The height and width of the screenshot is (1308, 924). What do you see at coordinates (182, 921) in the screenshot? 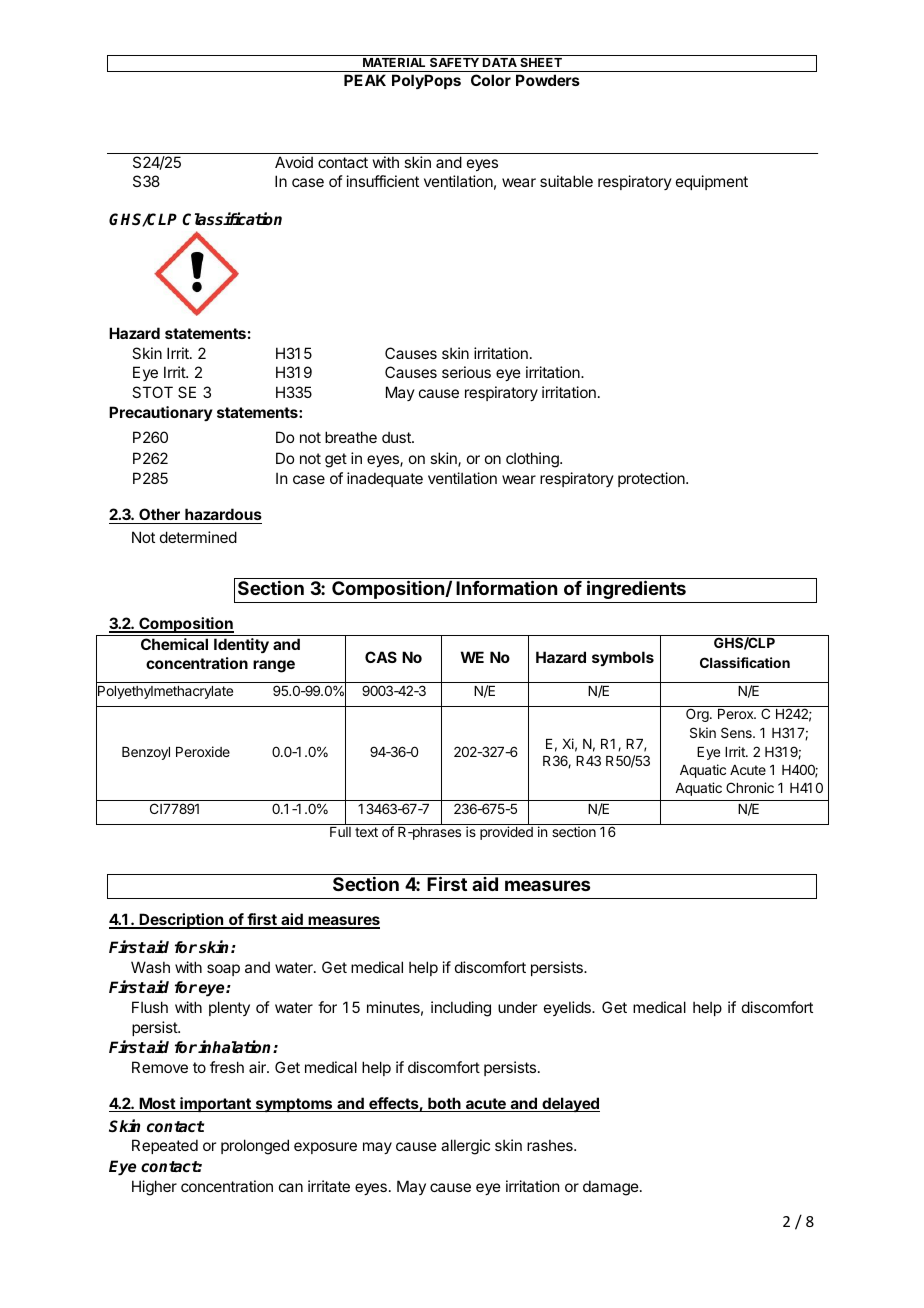
I see `Description` at bounding box center [182, 921].
